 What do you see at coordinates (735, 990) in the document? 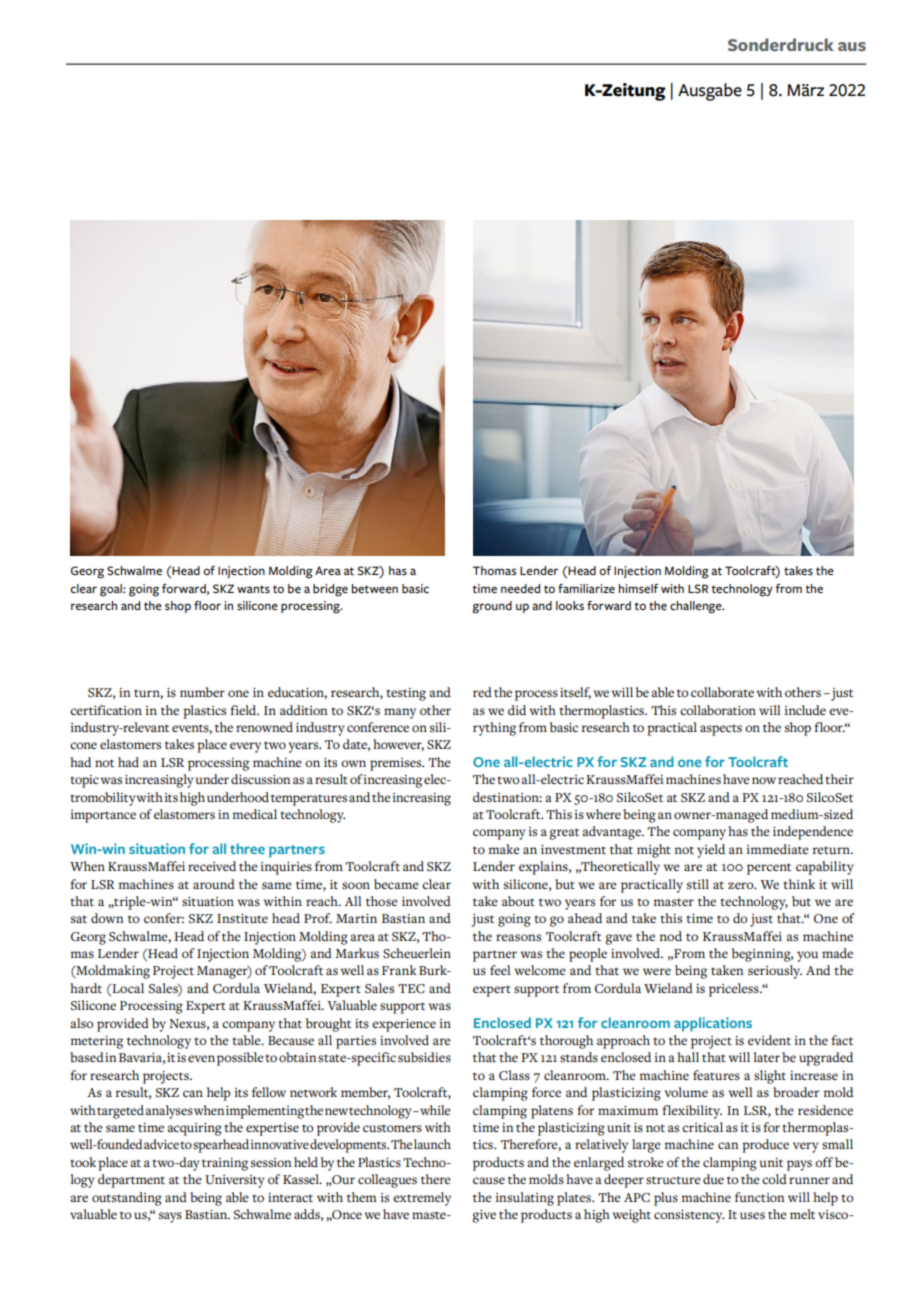
I see `priceless` at bounding box center [735, 990].
